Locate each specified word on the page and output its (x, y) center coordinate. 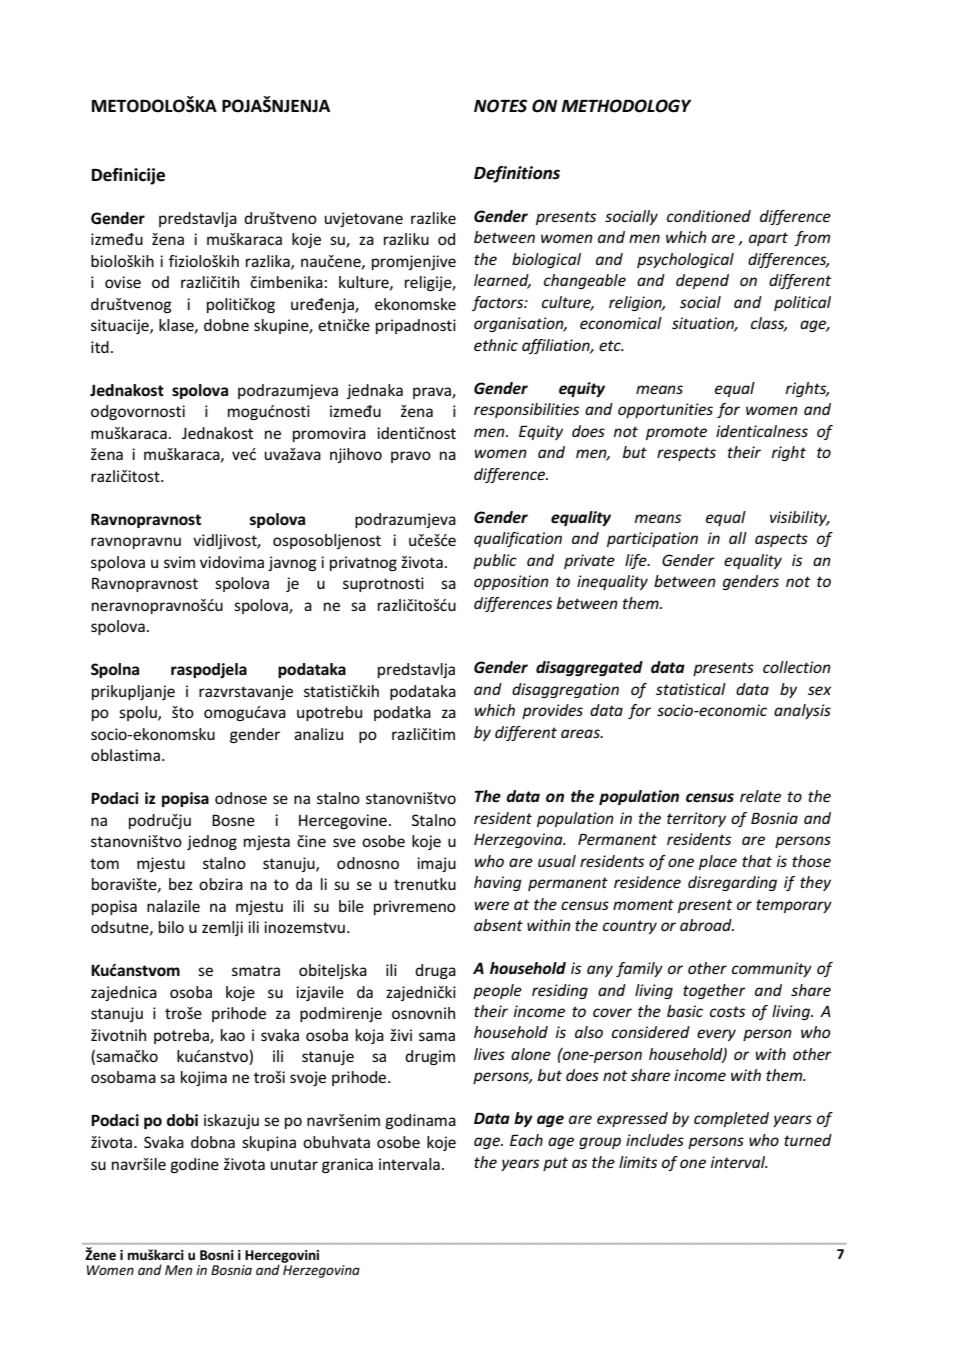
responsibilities (526, 410)
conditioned (709, 216)
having (498, 883)
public (495, 561)
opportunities (665, 410)
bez (181, 884)
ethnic (496, 345)
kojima (204, 1078)
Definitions (517, 174)
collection (797, 667)
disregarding (732, 883)
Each (526, 1140)
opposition (511, 582)
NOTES (500, 106)
